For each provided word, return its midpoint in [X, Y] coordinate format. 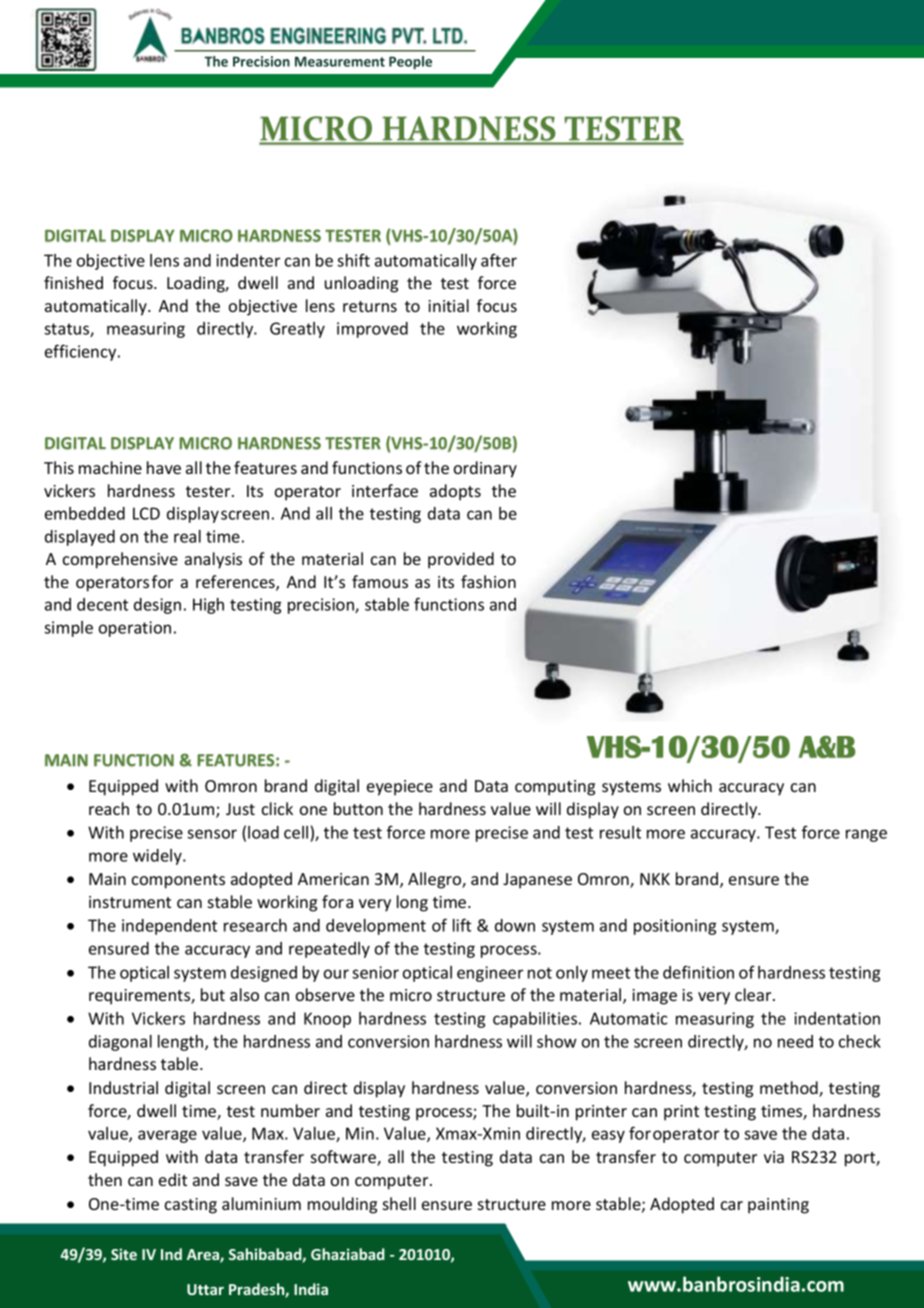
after [499, 260]
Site [124, 1254]
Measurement [340, 61]
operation [135, 629]
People [410, 63]
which [690, 785]
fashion [488, 581]
